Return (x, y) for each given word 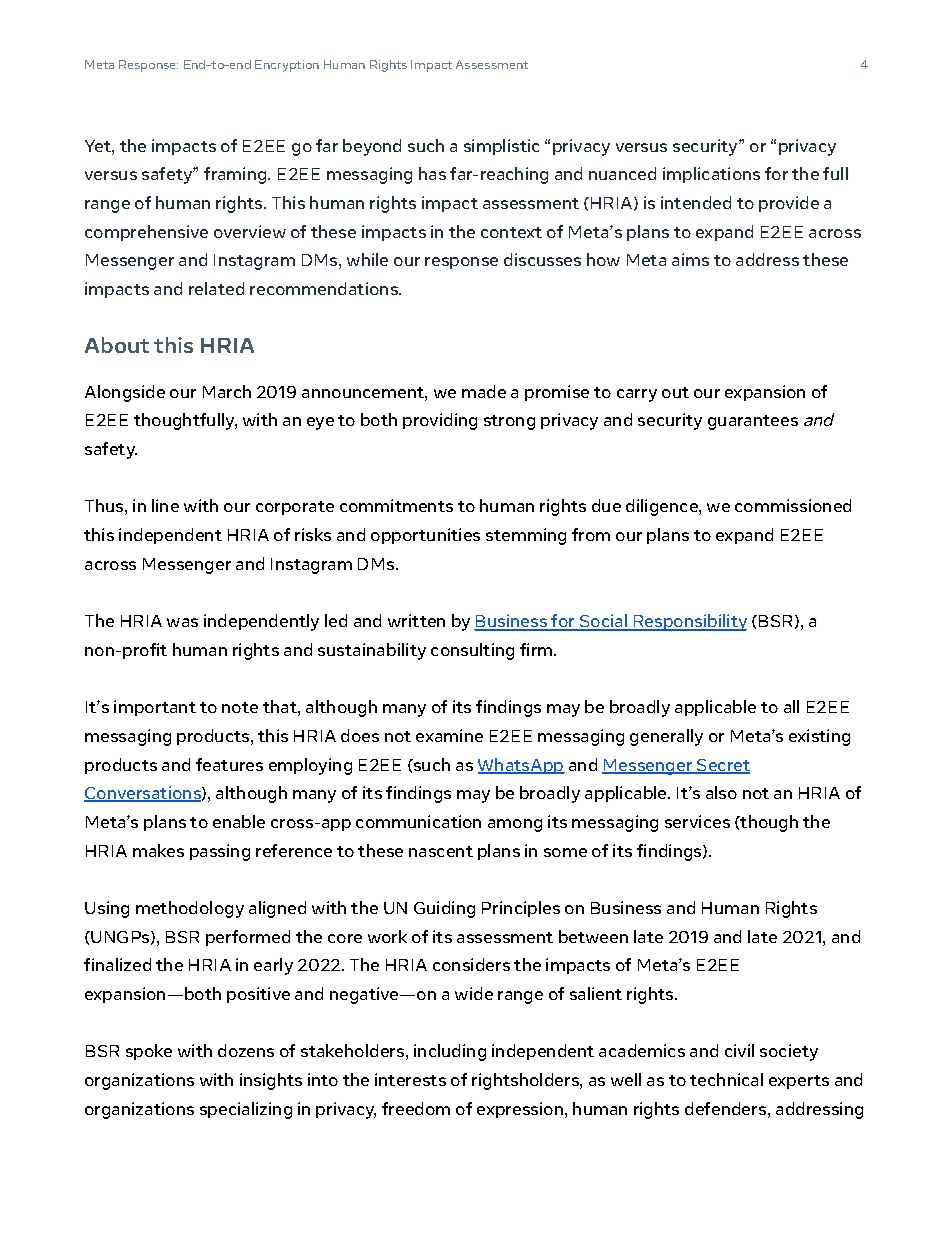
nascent (441, 851)
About (117, 345)
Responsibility (689, 622)
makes (158, 850)
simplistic (501, 147)
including (450, 1052)
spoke (149, 1052)
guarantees (753, 422)
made (484, 391)
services (697, 821)
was (182, 622)
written (416, 620)
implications (711, 175)
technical (726, 1079)
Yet (99, 146)
